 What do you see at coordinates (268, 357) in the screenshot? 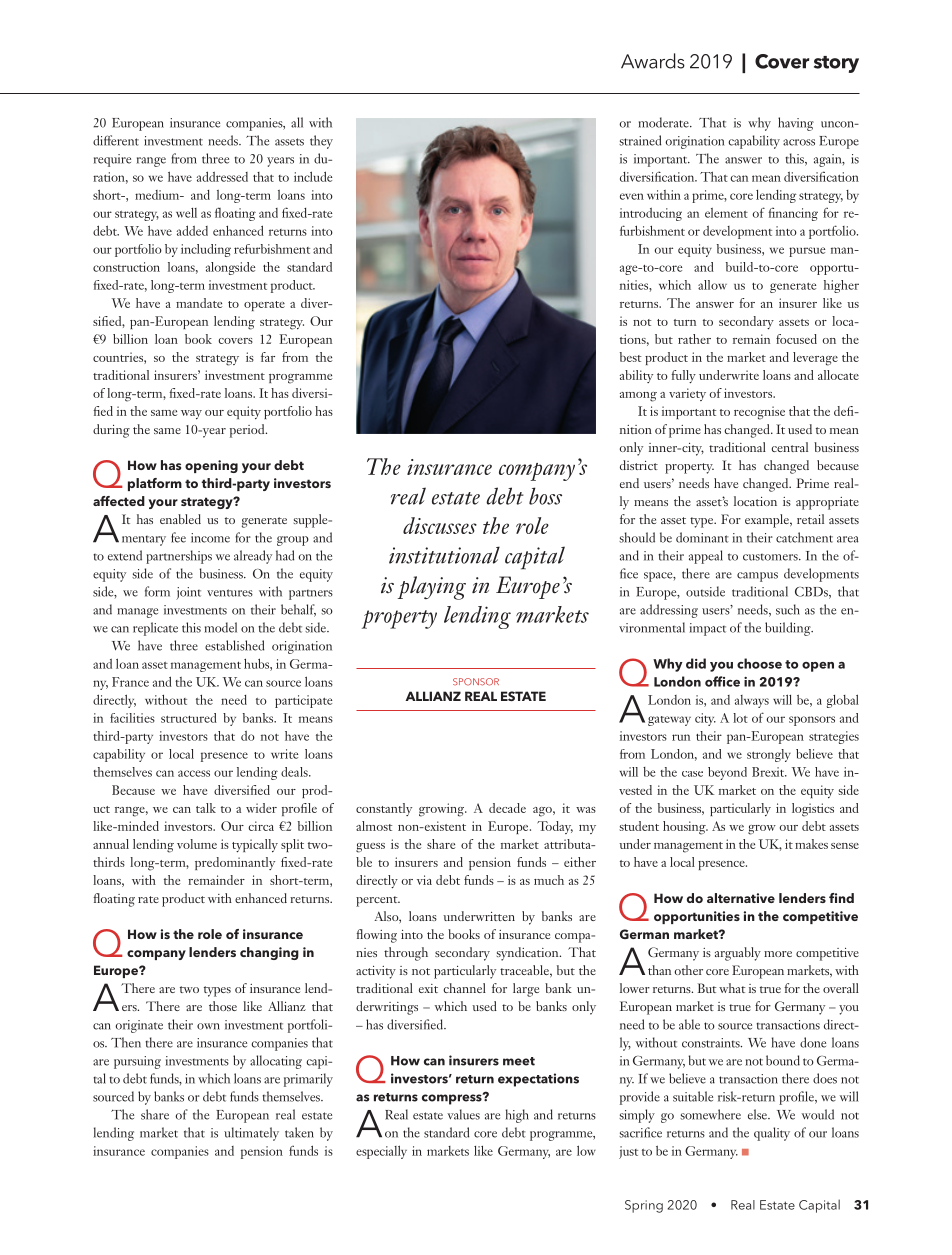
I see `far` at bounding box center [268, 357].
